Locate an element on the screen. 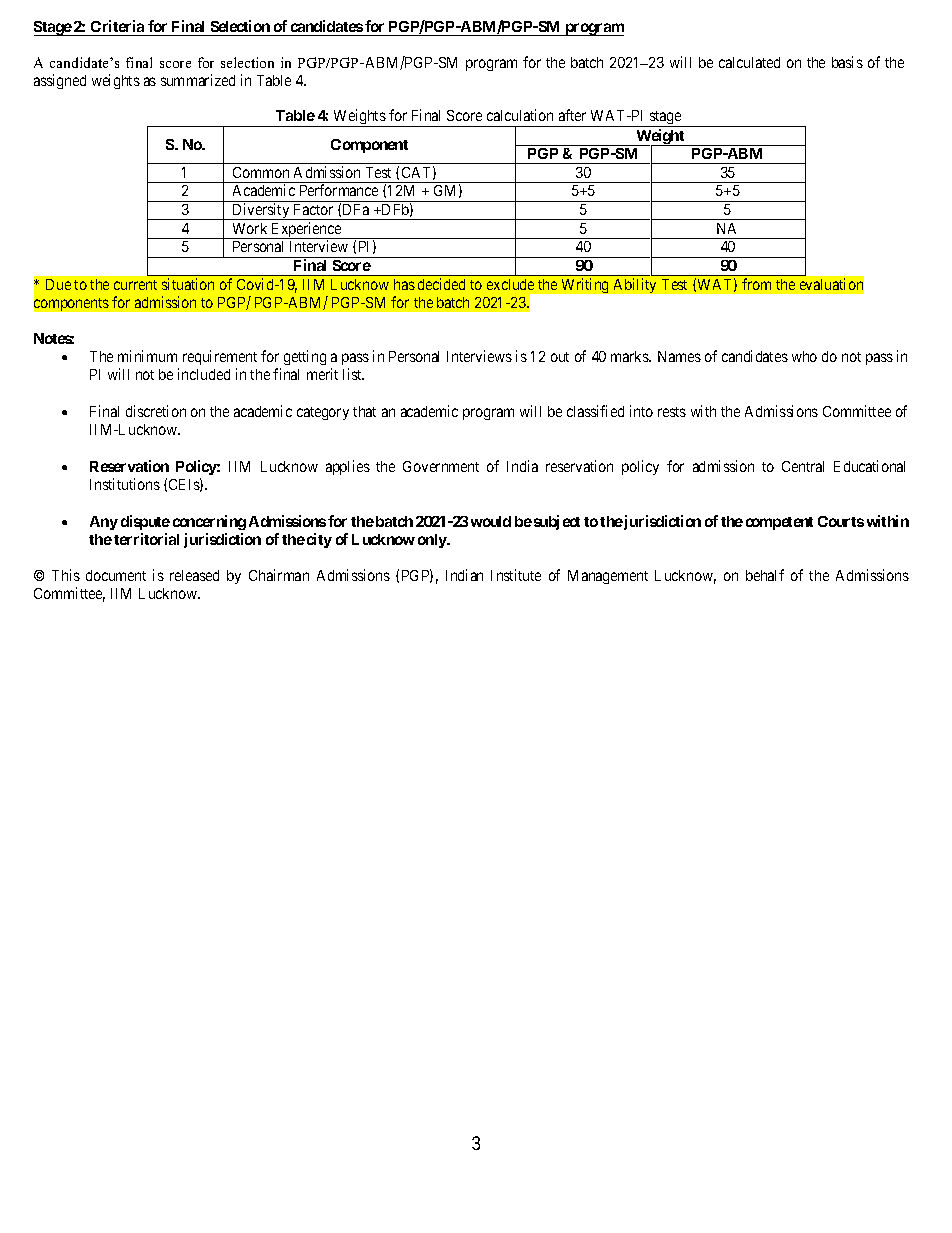  who is located at coordinates (804, 356).
